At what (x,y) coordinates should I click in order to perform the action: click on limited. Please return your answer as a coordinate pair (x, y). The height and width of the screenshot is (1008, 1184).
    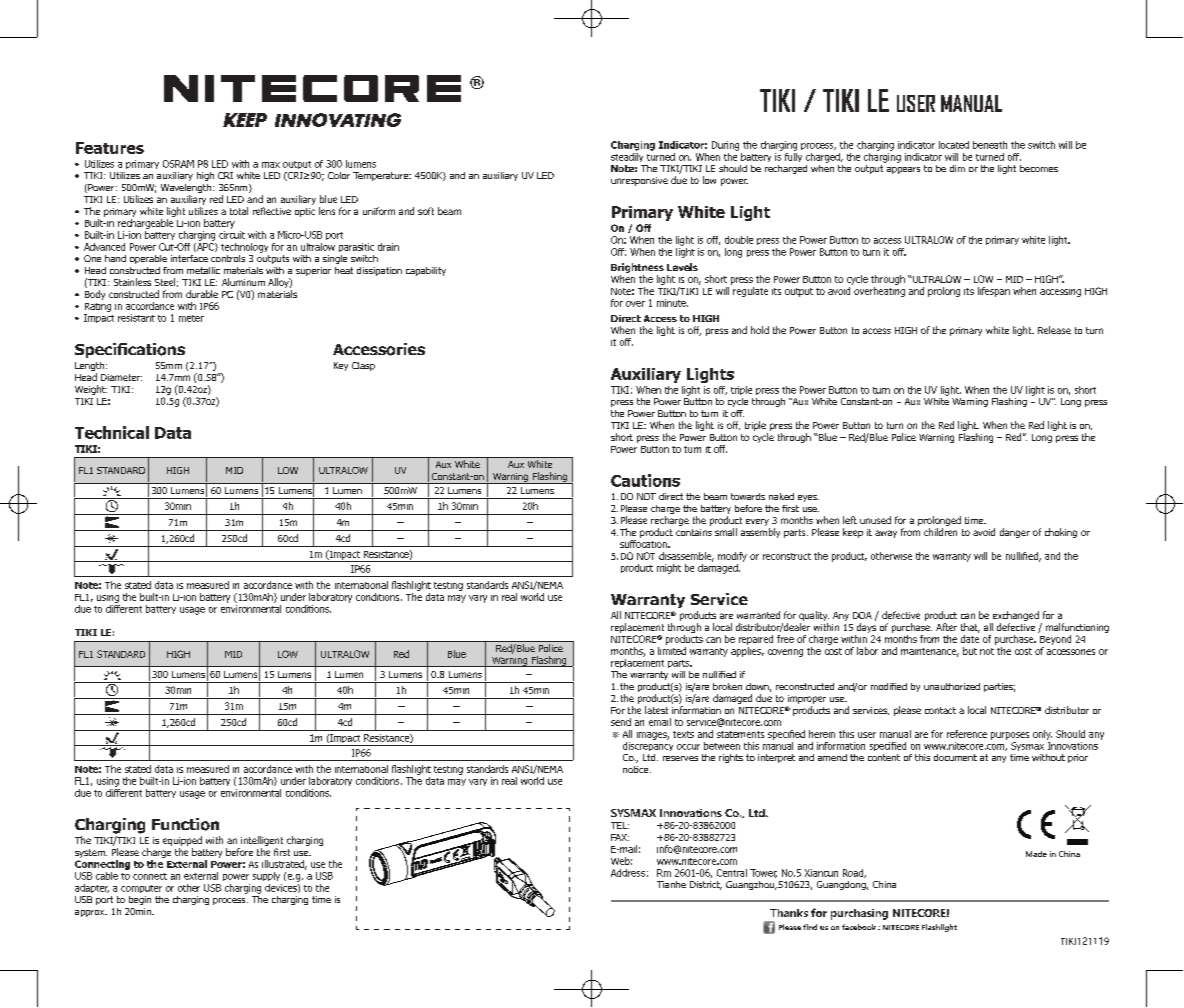
    Looking at the image, I should click on (672, 651).
